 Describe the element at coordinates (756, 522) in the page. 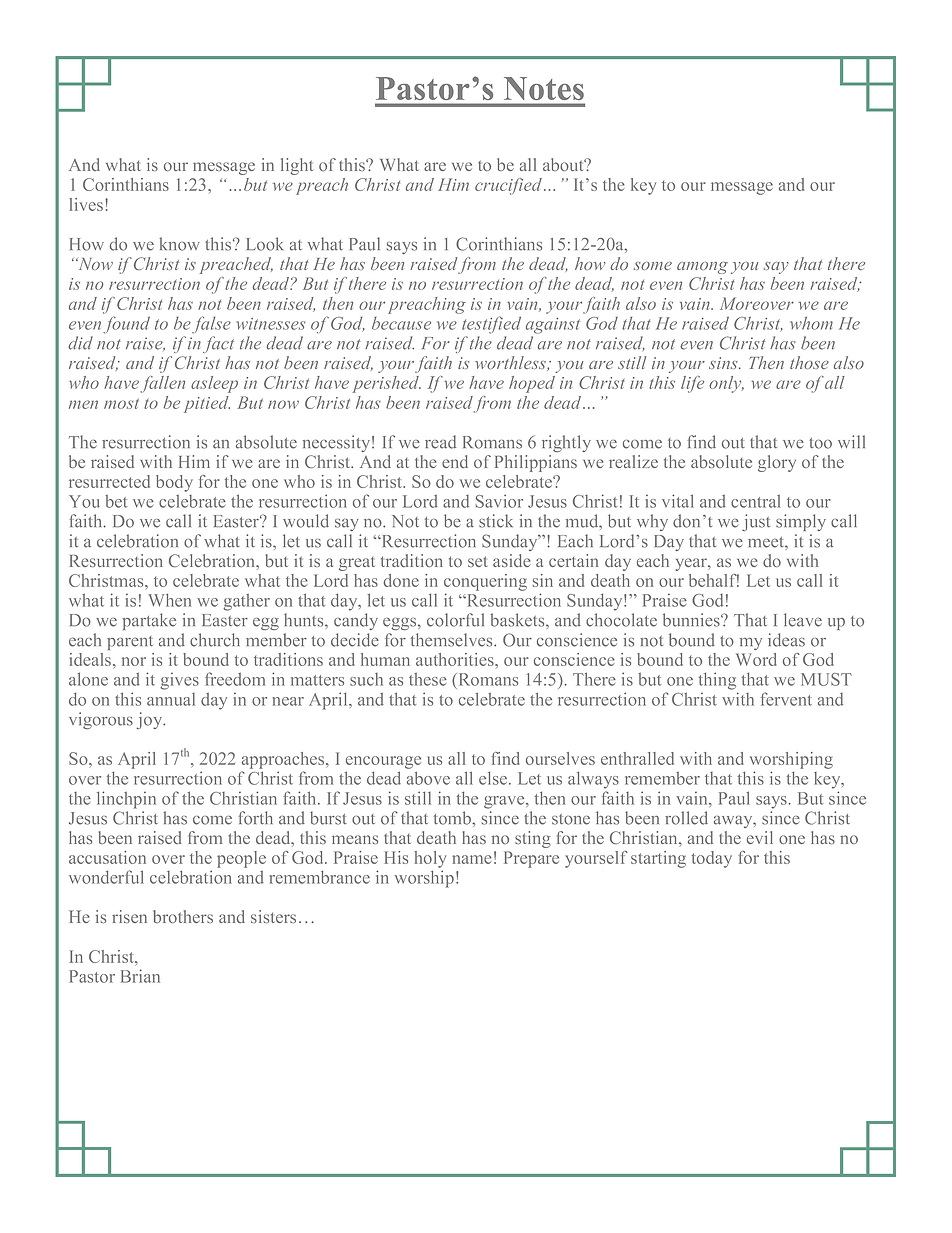

I see `just` at that location.
